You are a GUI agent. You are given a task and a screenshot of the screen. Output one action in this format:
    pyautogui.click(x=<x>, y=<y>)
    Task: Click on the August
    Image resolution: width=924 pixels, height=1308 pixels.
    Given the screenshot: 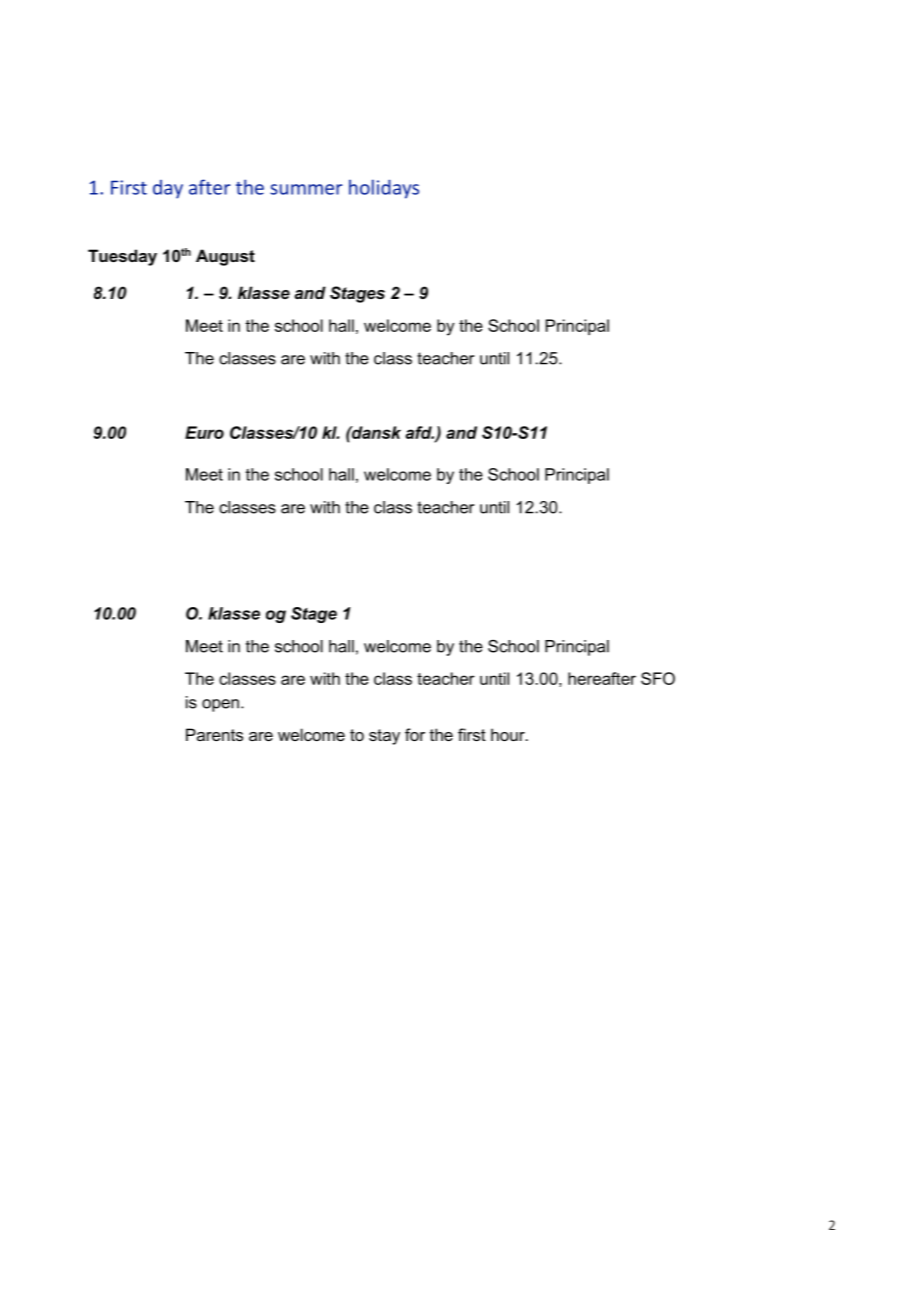 What is the action you would take?
    pyautogui.click(x=225, y=257)
